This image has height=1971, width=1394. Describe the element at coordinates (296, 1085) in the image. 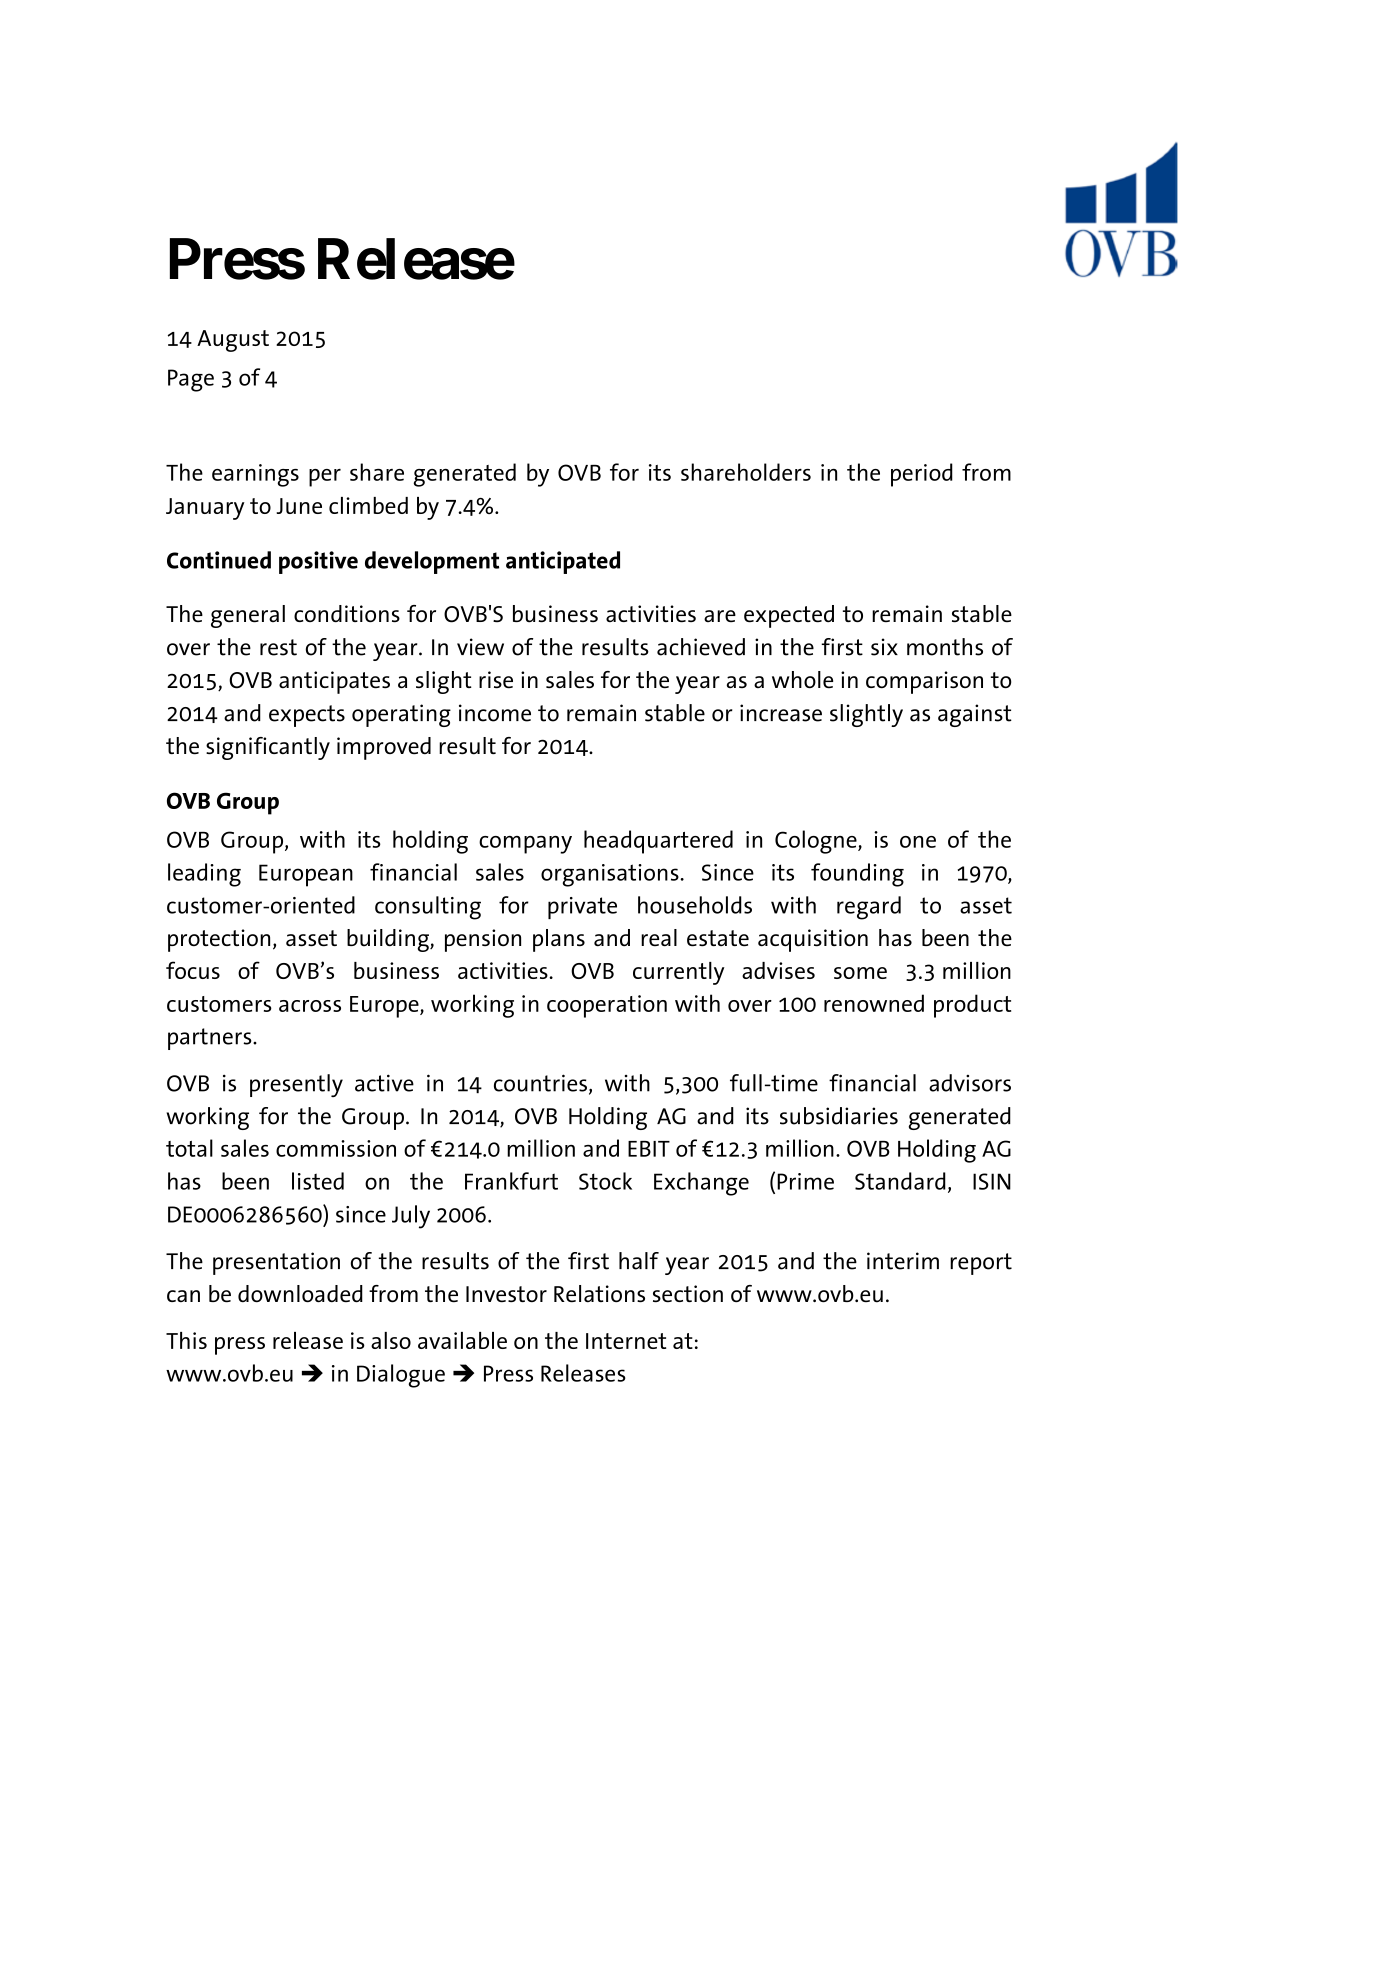

I see `presently` at that location.
